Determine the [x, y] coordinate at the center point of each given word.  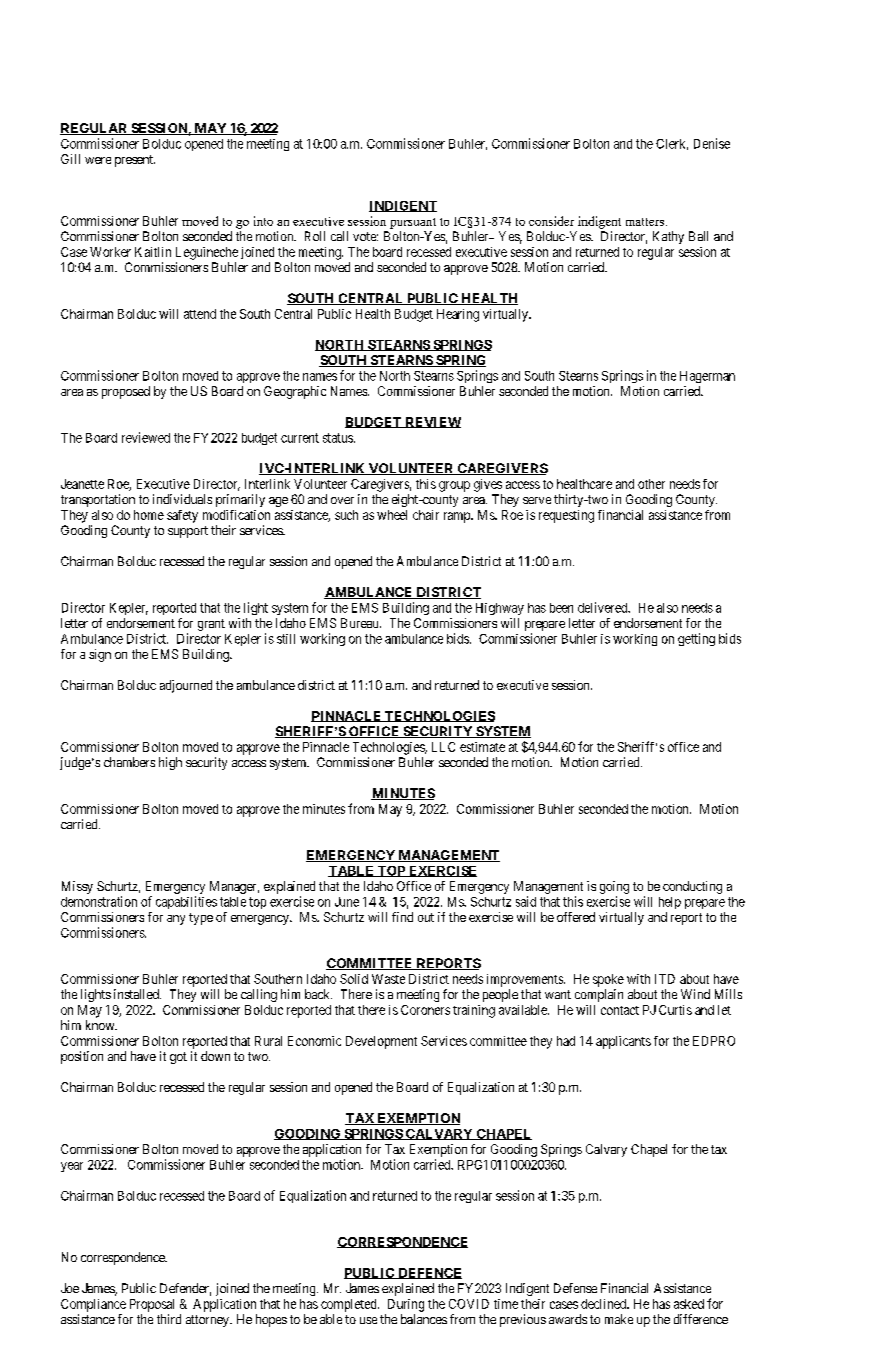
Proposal [152, 1305]
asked [689, 1304]
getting [696, 639]
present [135, 161]
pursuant [413, 223]
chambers [129, 762]
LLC [443, 747]
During [406, 1305]
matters [645, 222]
